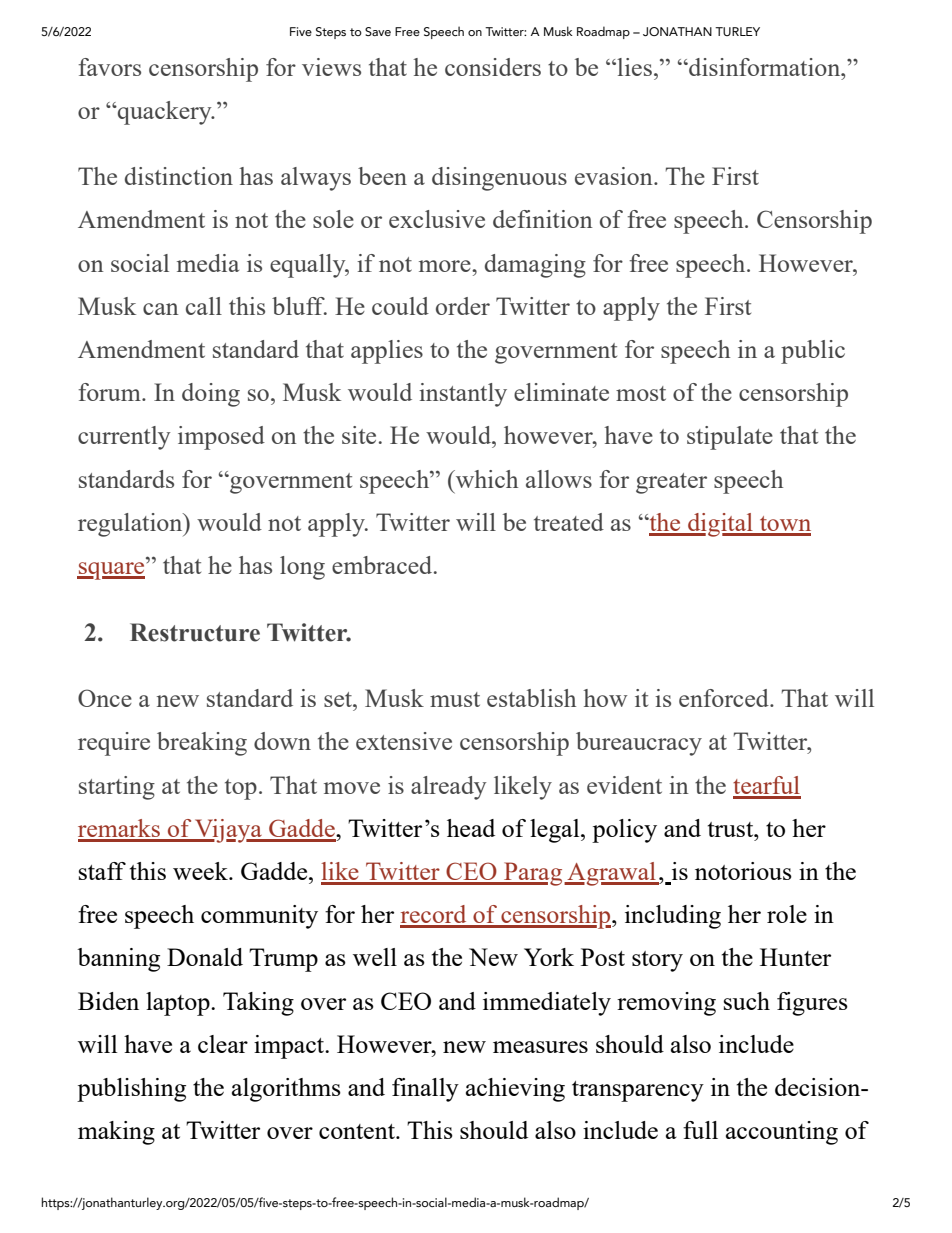 The height and width of the page is (1233, 952). What do you see at coordinates (131, 1090) in the page?
I see `publishing` at bounding box center [131, 1090].
